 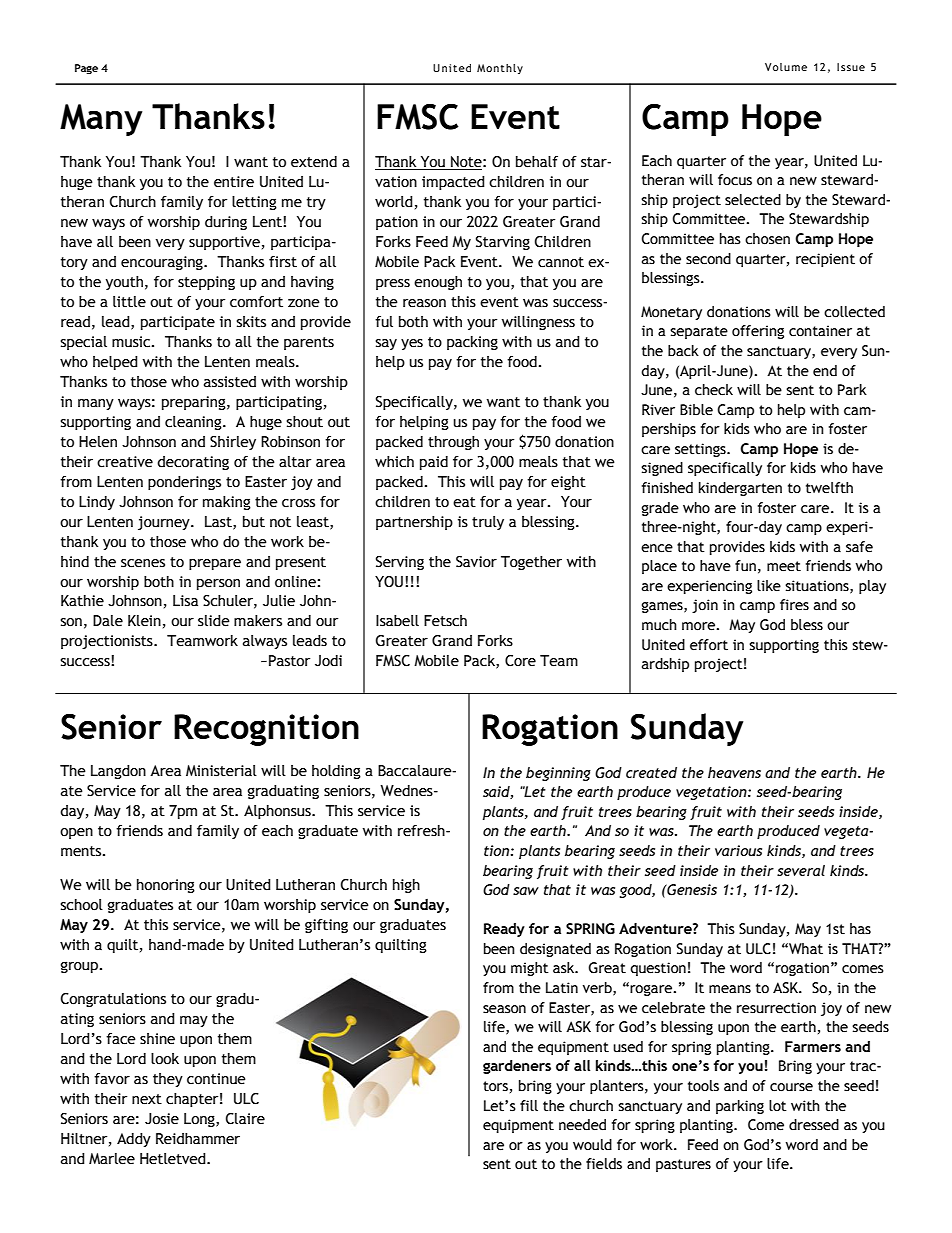 What do you see at coordinates (162, 1119) in the screenshot?
I see `Josie` at bounding box center [162, 1119].
